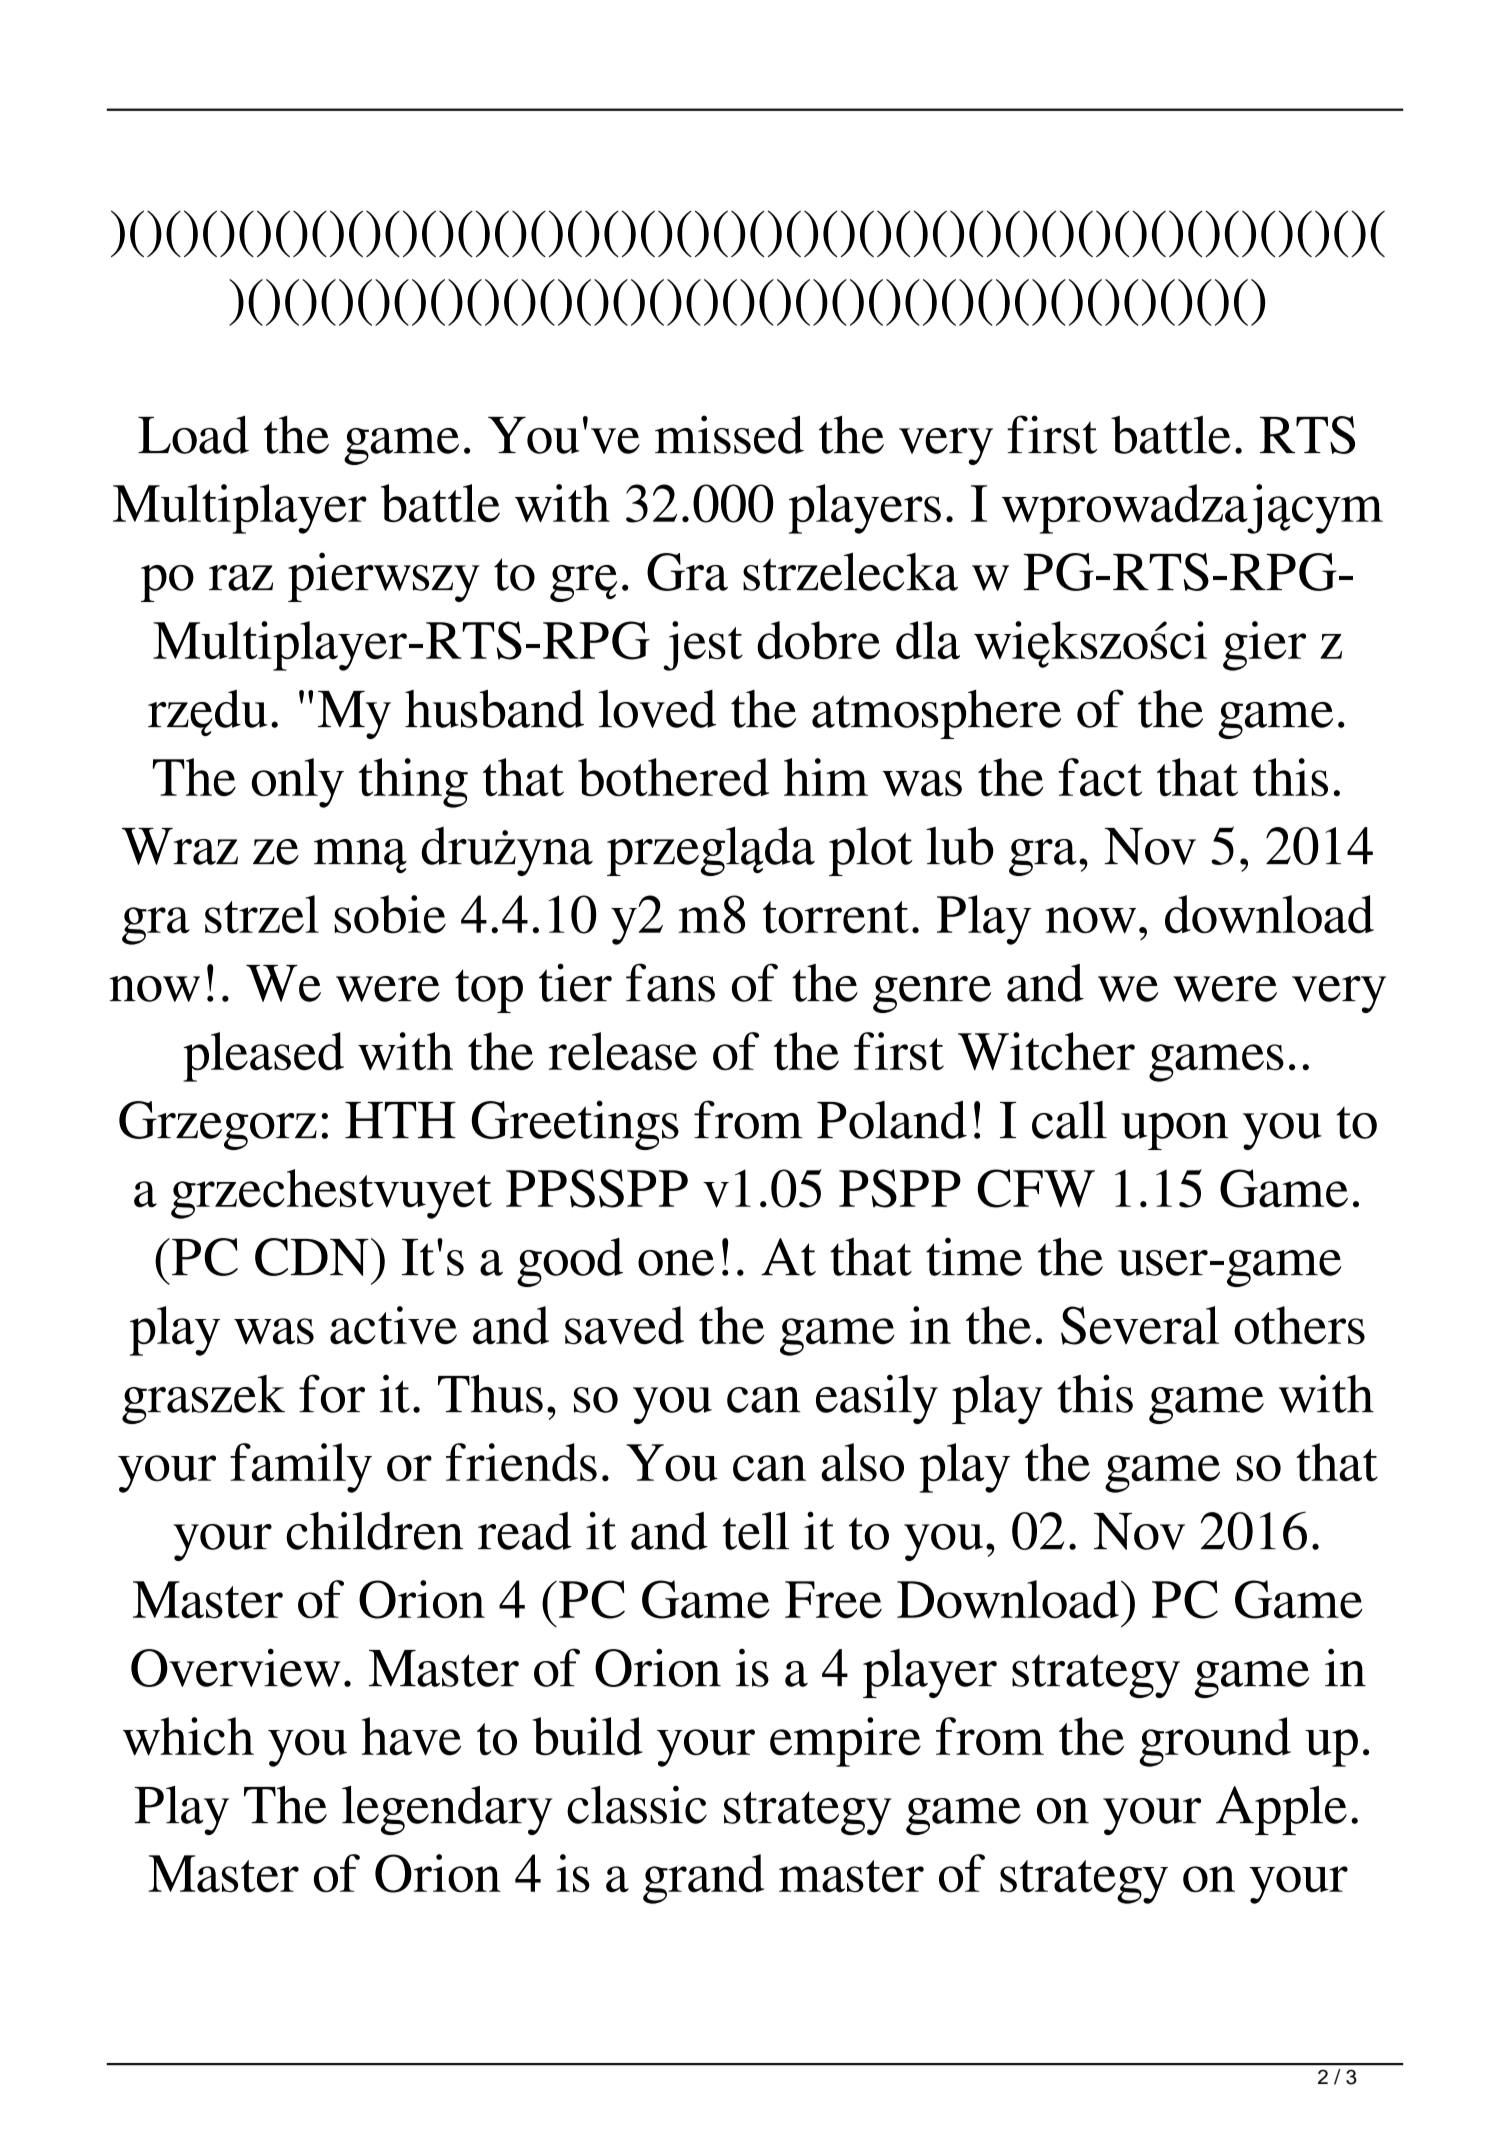  What do you see at coordinates (703, 1879) in the page?
I see `grand` at bounding box center [703, 1879].
